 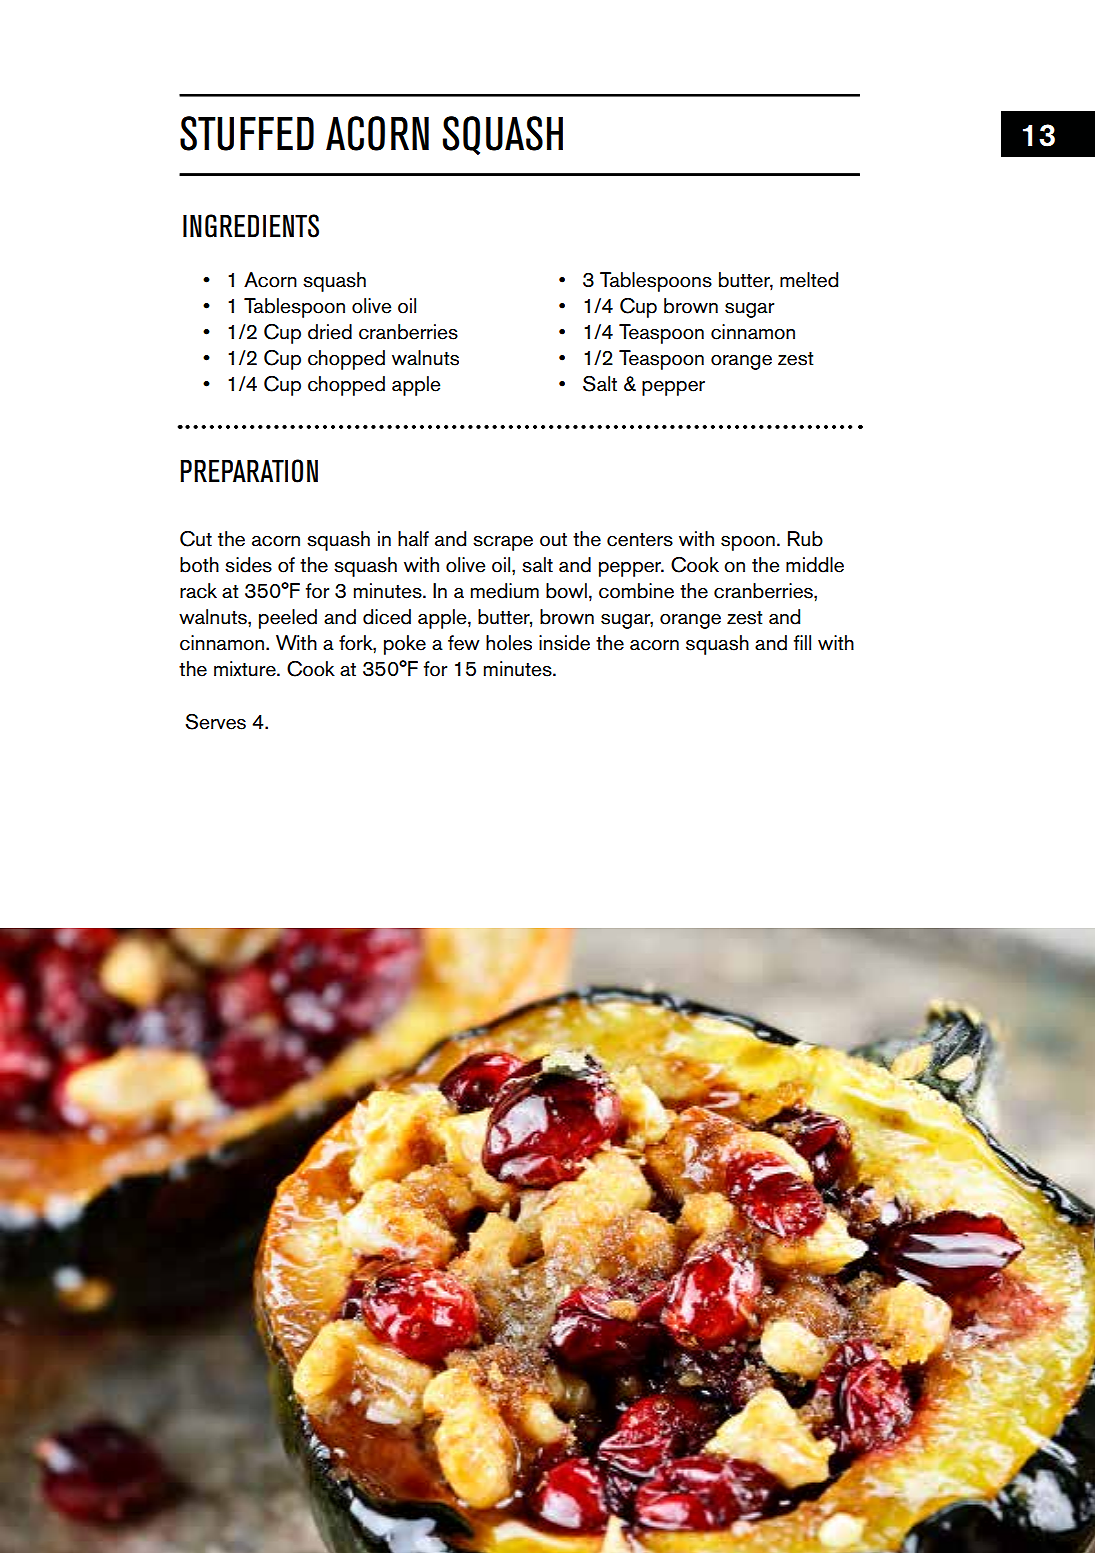 What do you see at coordinates (196, 539) in the screenshot?
I see `Cut` at bounding box center [196, 539].
